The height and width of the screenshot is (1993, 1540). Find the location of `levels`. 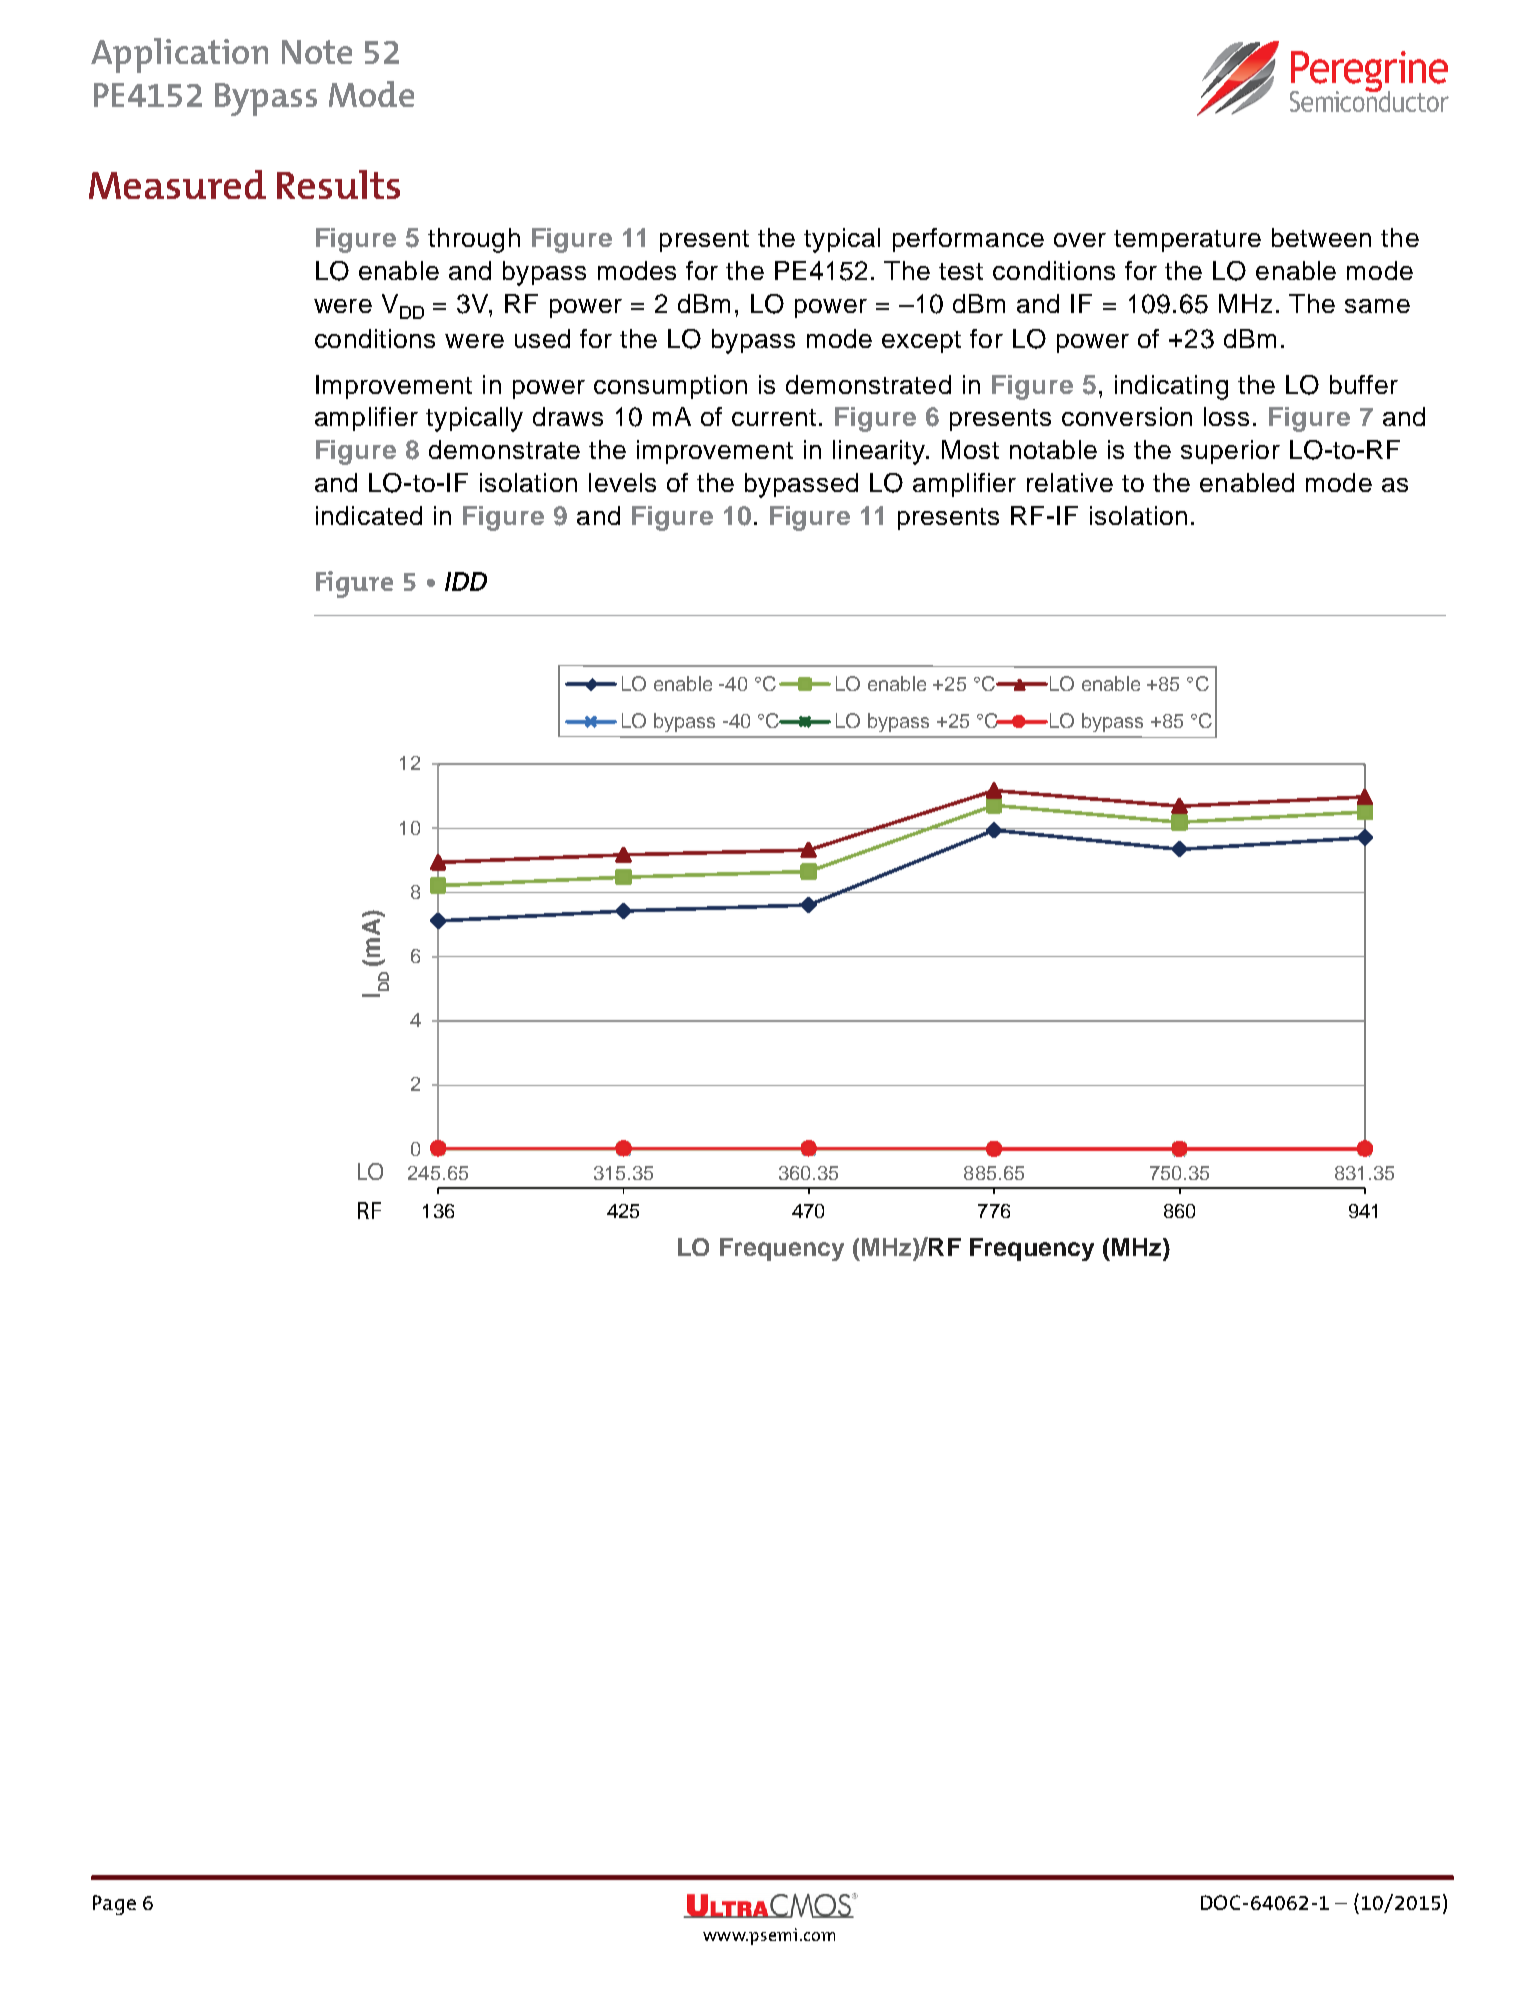

levels is located at coordinates (622, 482).
